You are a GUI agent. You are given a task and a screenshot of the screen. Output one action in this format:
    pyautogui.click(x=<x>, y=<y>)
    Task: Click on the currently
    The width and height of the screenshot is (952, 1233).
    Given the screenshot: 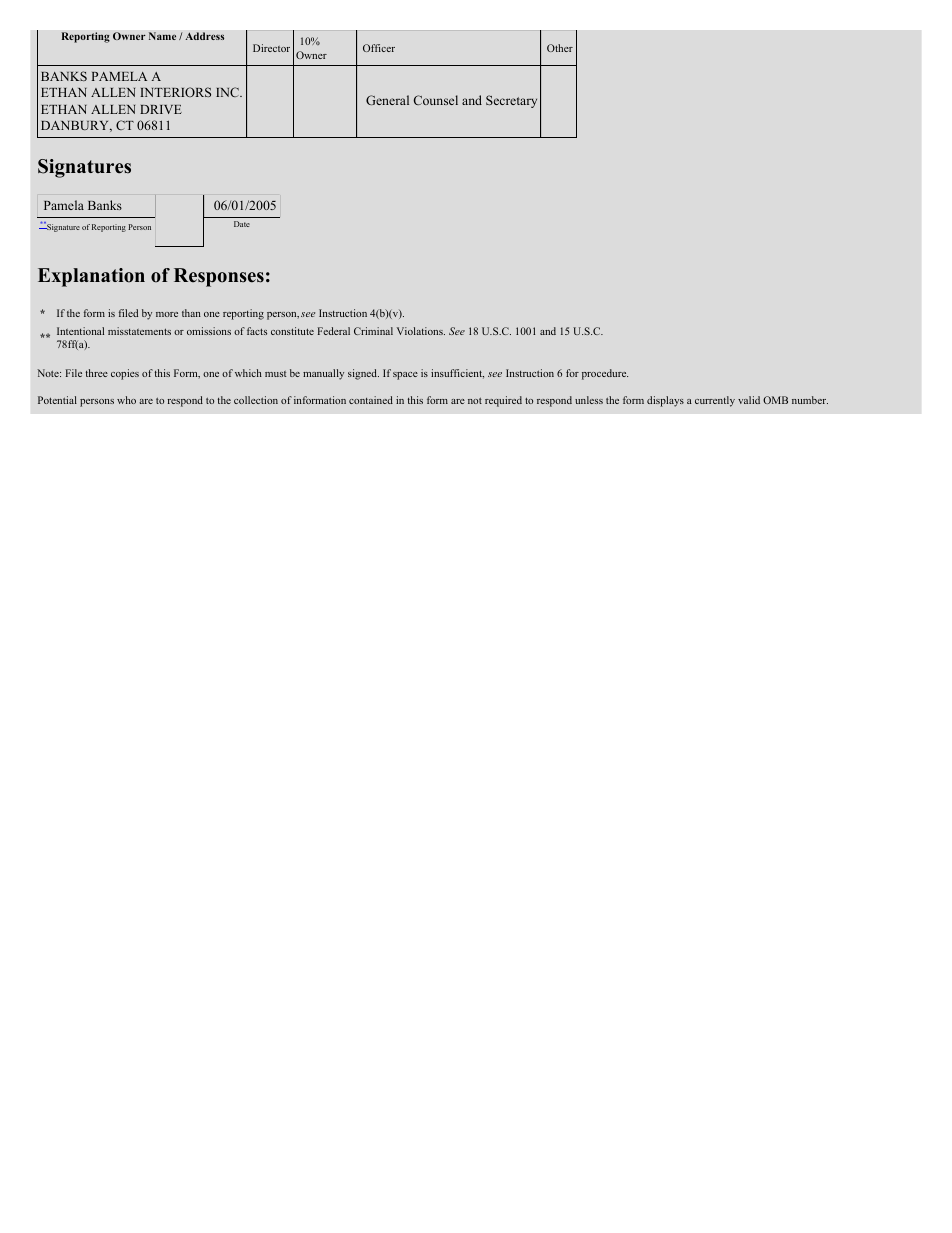 What is the action you would take?
    pyautogui.click(x=715, y=401)
